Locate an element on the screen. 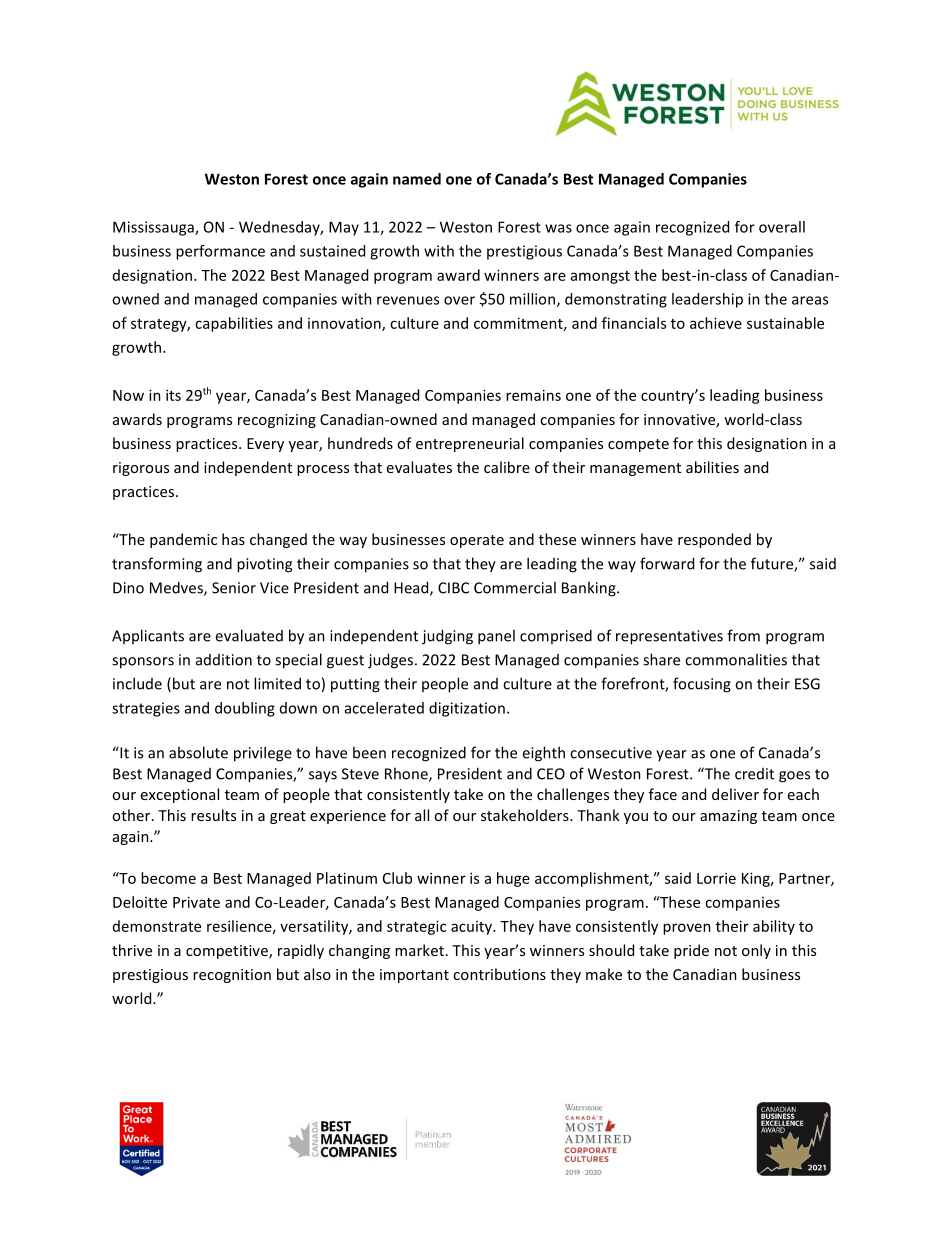 The image size is (952, 1233). addition is located at coordinates (224, 660).
